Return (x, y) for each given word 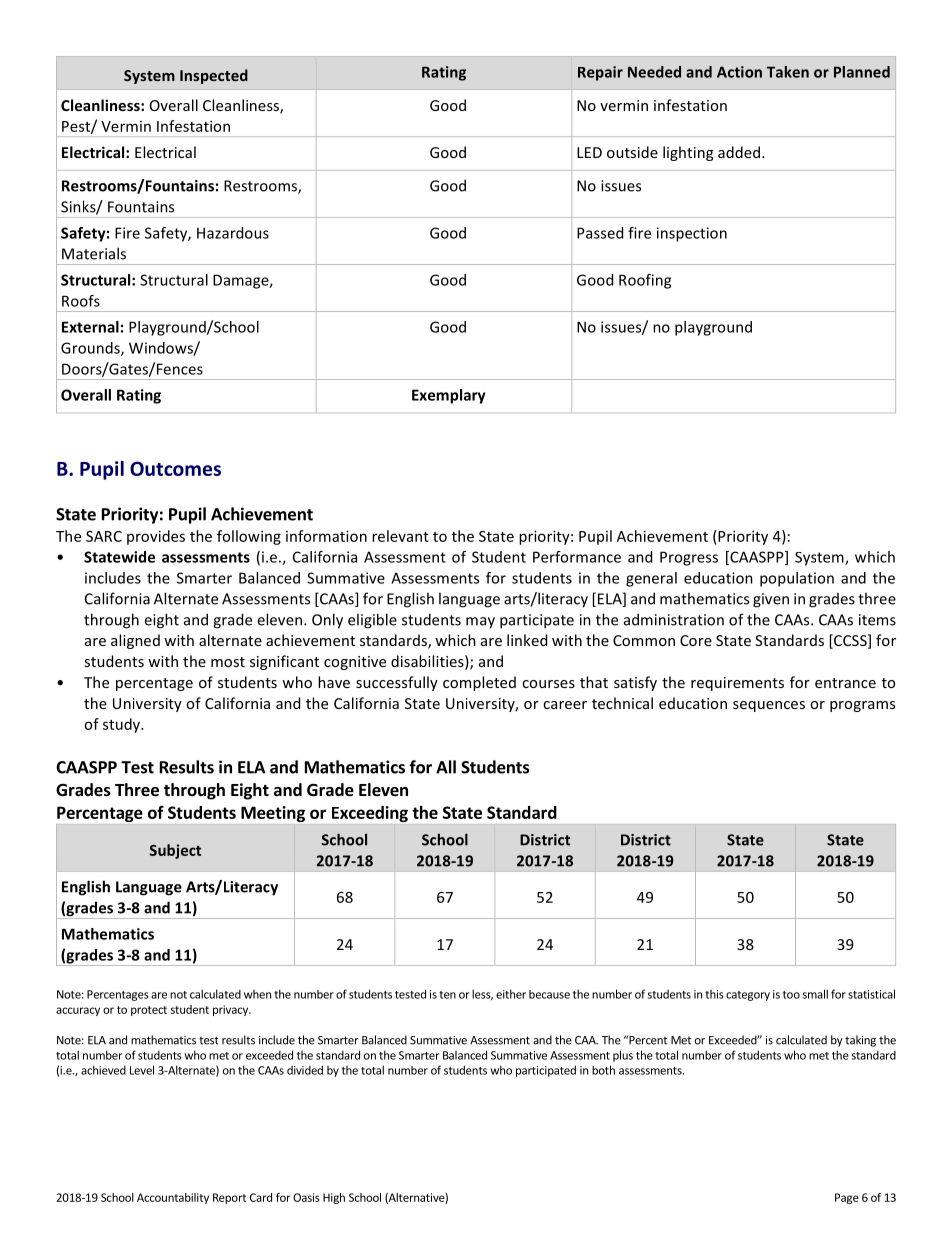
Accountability (173, 1198)
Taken (788, 72)
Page (847, 1198)
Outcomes (175, 468)
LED (589, 152)
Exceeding (370, 814)
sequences (769, 706)
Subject (175, 851)
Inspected (214, 76)
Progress (689, 558)
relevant (400, 536)
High (334, 1198)
